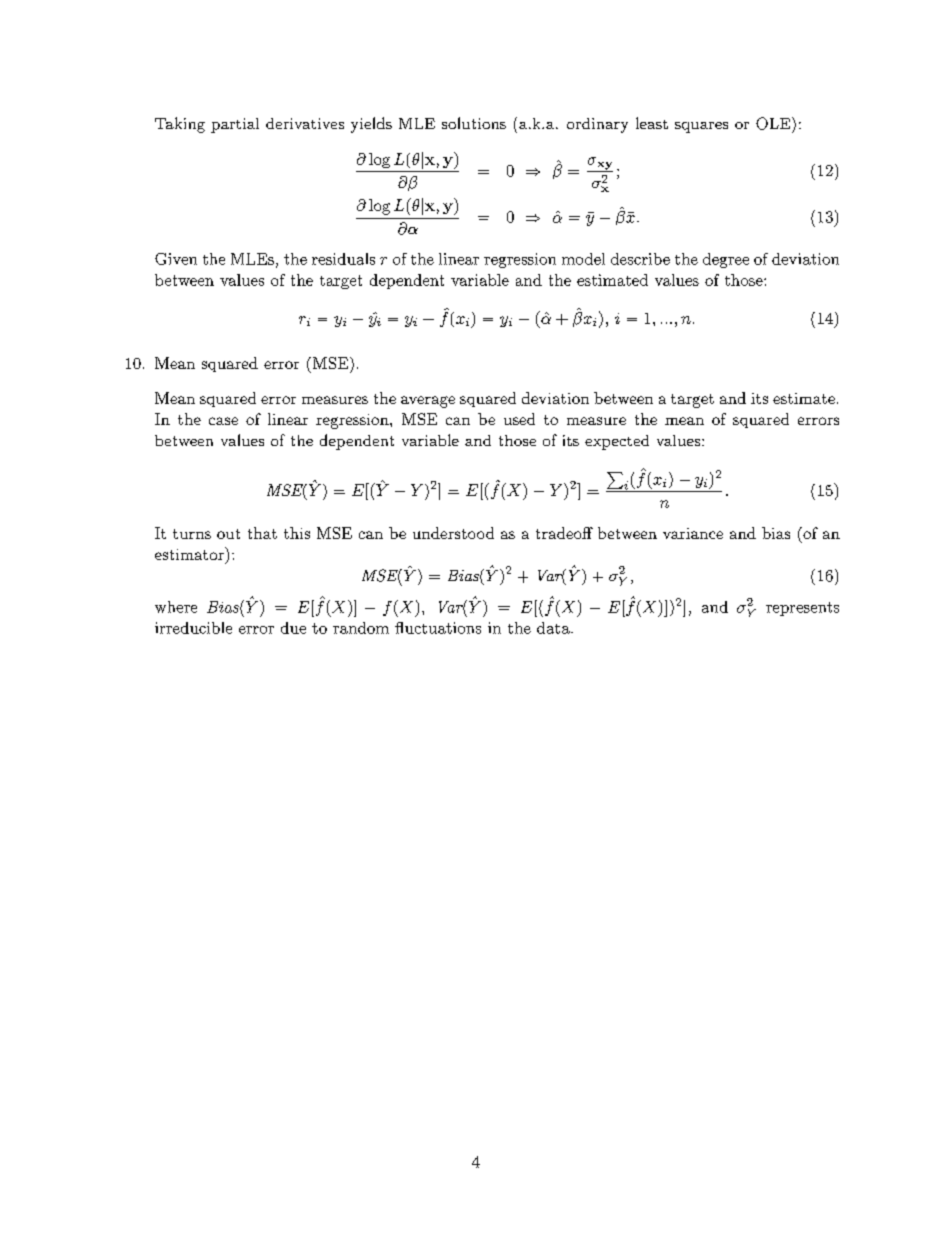  What do you see at coordinates (438, 628) in the screenshot?
I see `fluctuations` at bounding box center [438, 628].
